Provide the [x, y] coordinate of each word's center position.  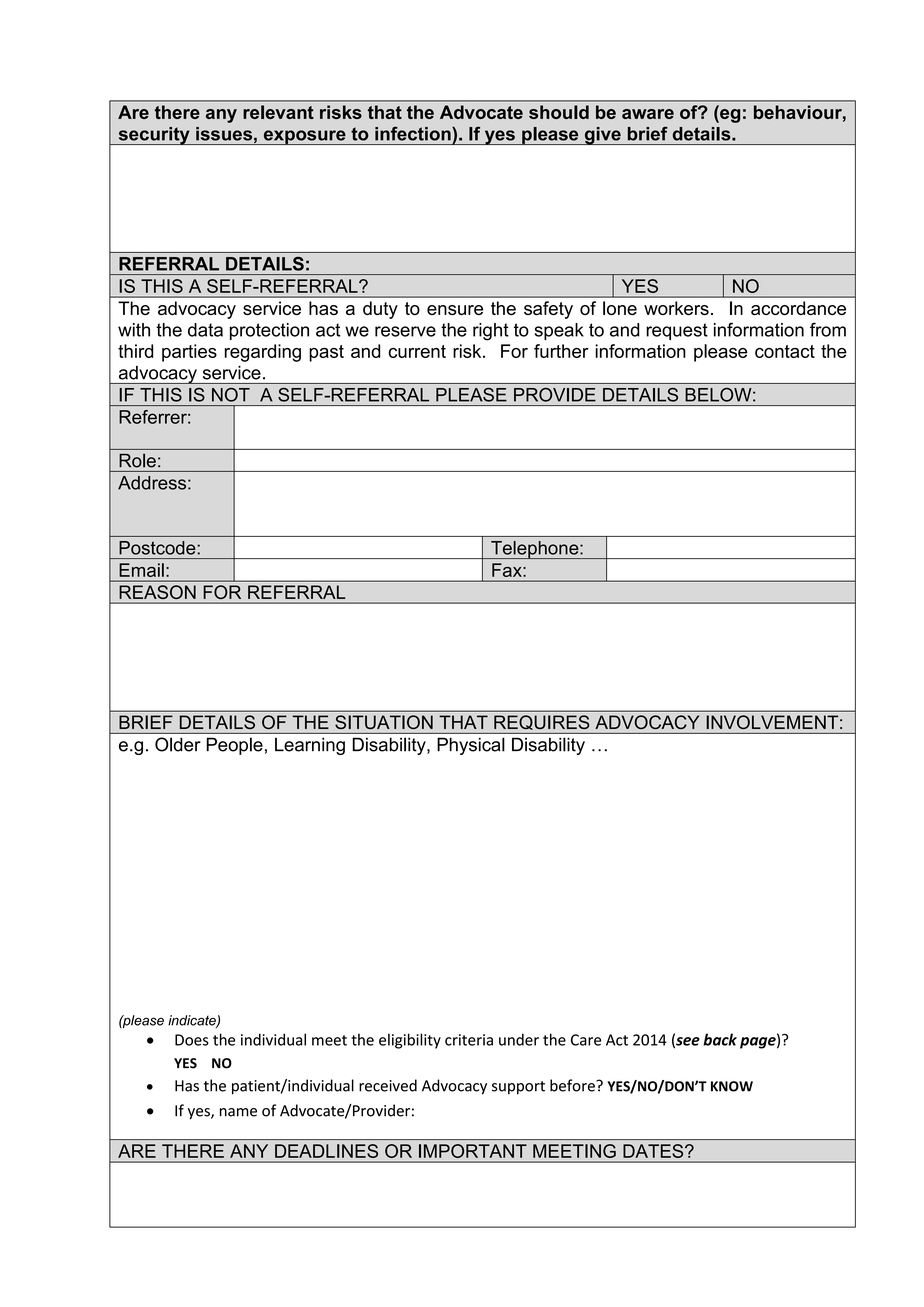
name [238, 1112]
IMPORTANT [473, 1151]
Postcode [158, 548]
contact [785, 351]
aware [648, 114]
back [720, 1039]
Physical [471, 746]
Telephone [535, 550]
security [154, 136]
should [559, 112]
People [234, 746]
